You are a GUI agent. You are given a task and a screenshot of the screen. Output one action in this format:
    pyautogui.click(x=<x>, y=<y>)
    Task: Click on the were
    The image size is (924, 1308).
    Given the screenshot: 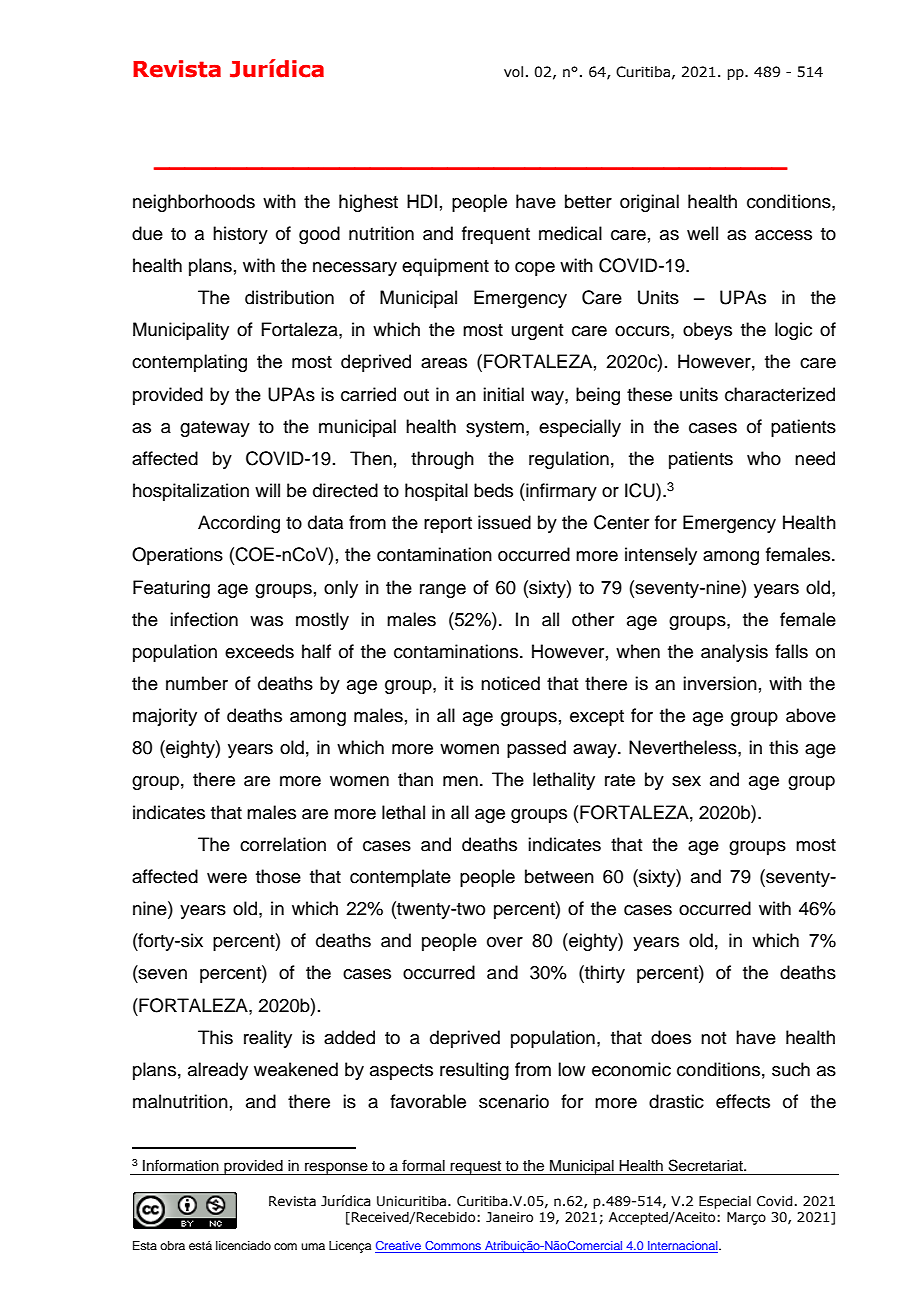 What is the action you would take?
    pyautogui.click(x=227, y=878)
